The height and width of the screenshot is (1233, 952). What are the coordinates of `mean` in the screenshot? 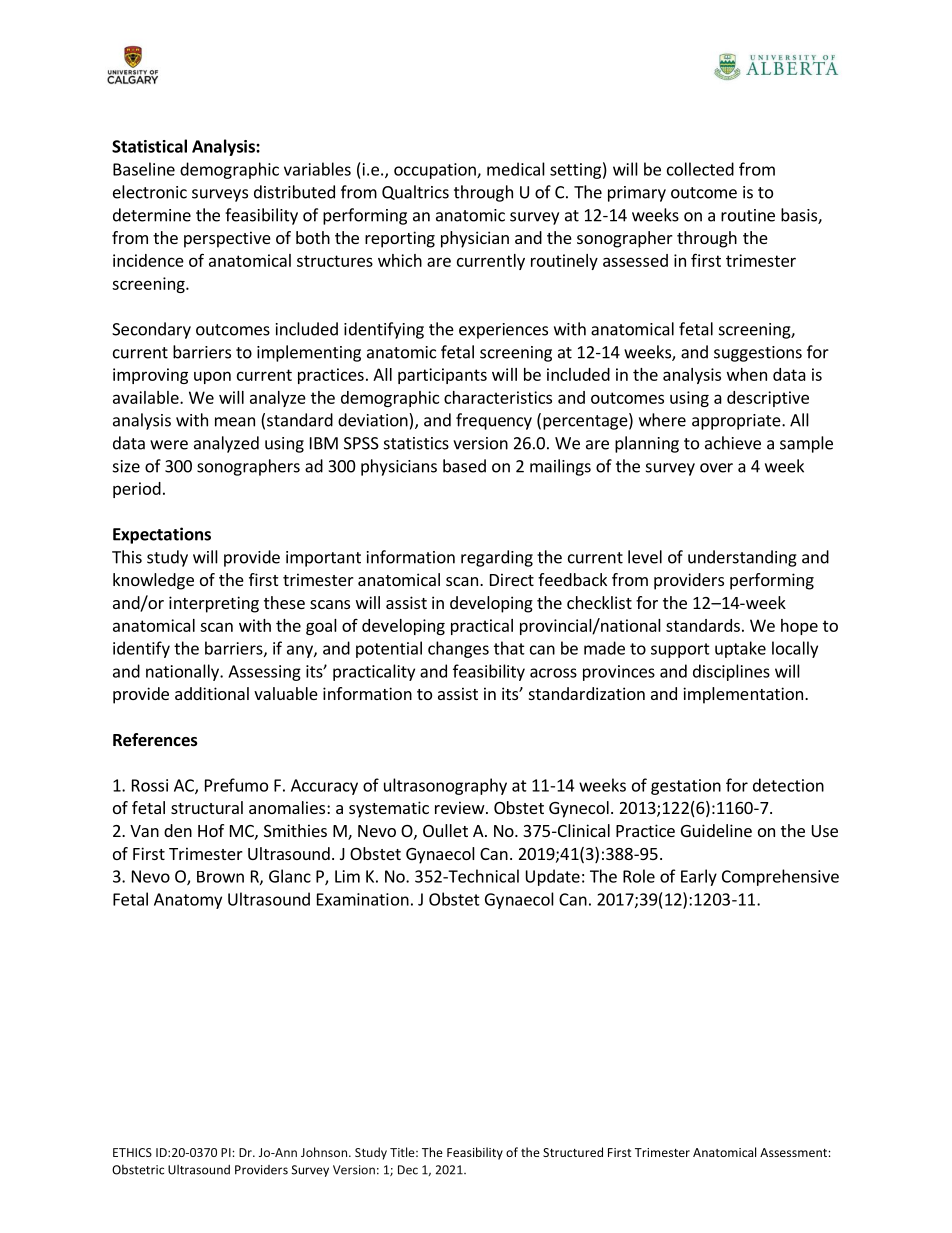 It's located at (235, 422).
